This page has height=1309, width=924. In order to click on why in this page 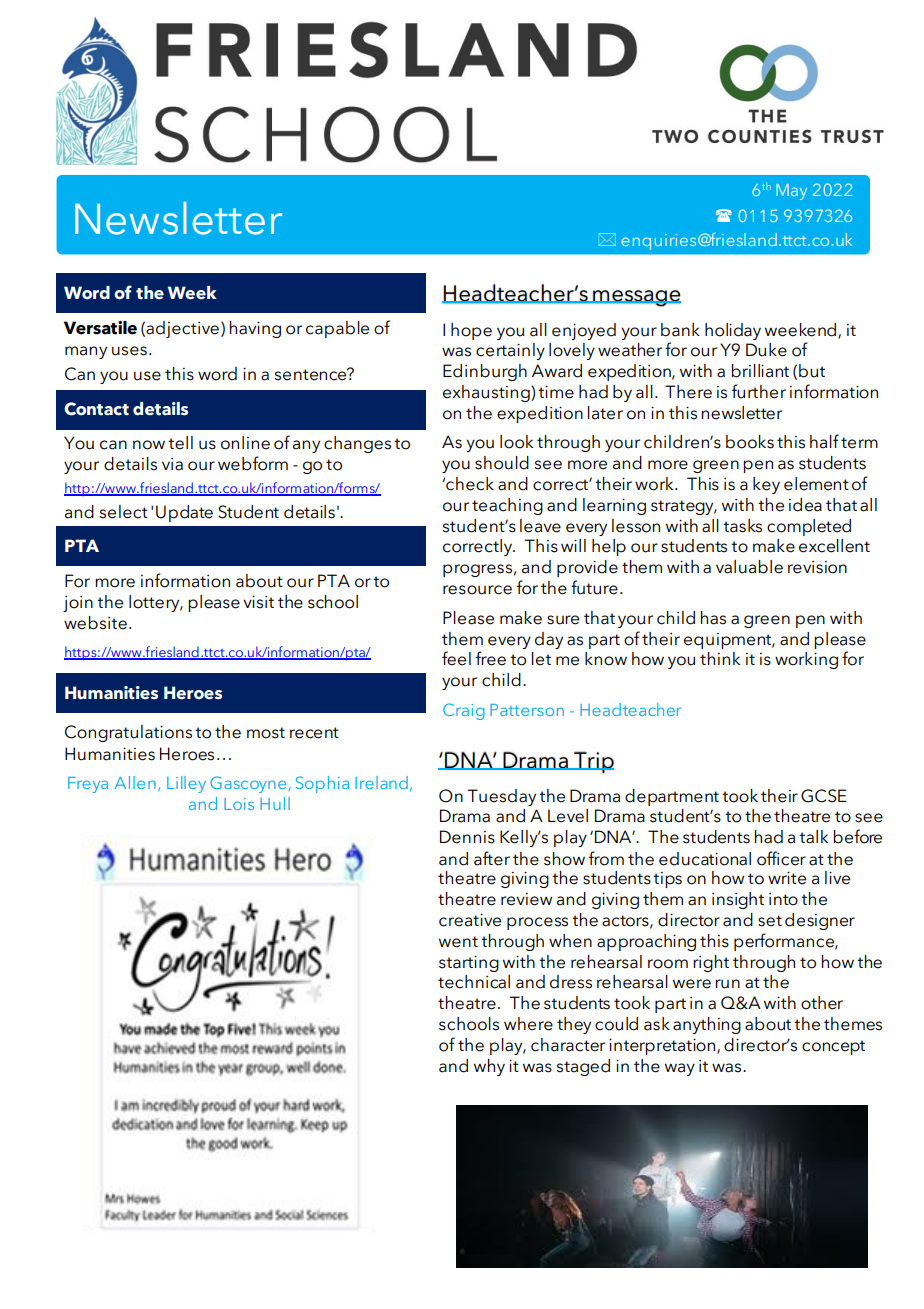, I will do `click(489, 1067)`.
